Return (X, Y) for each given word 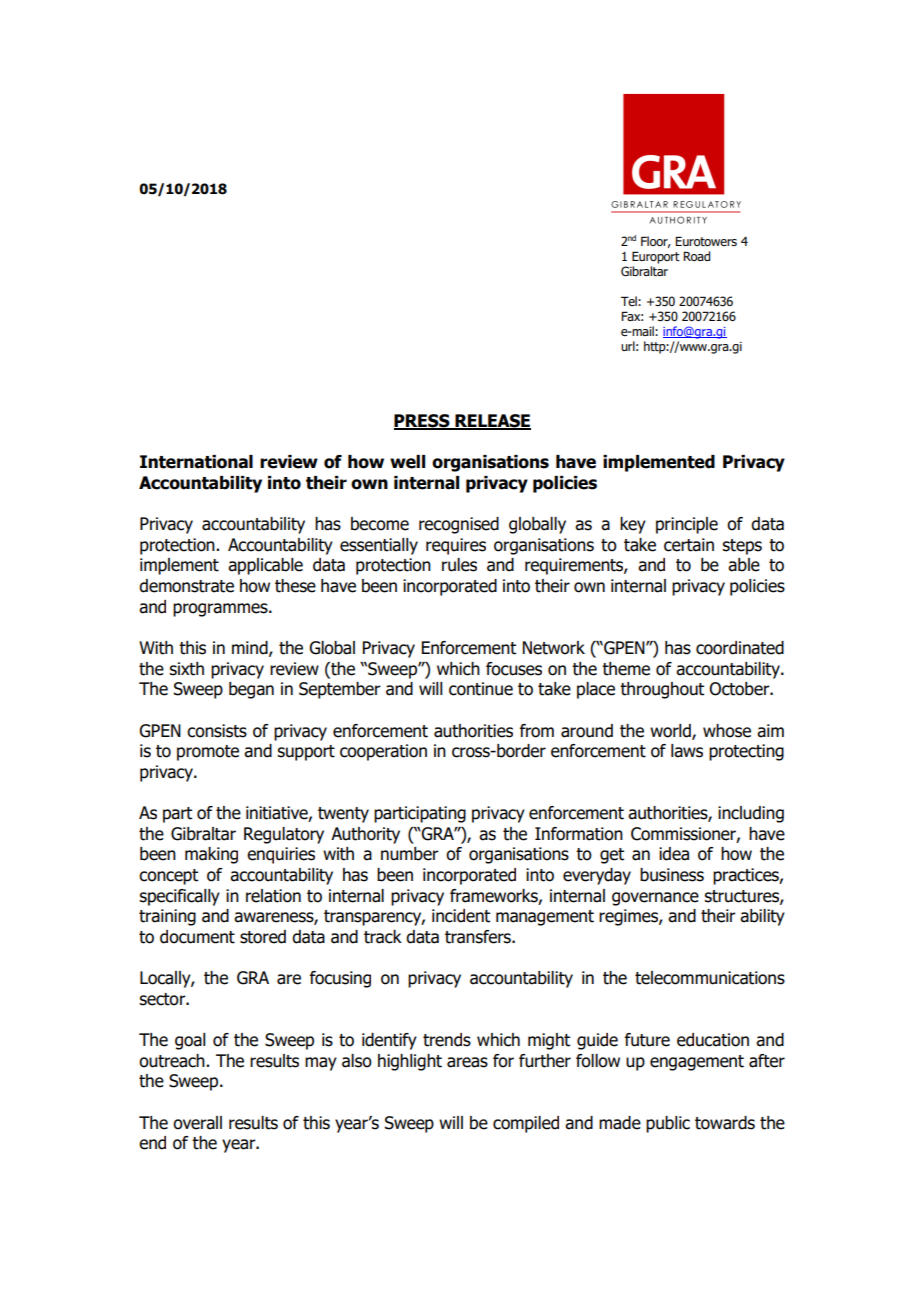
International (196, 462)
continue (481, 689)
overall (197, 1123)
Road (696, 256)
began (251, 690)
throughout (662, 690)
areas (467, 1062)
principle (687, 525)
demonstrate (186, 586)
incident (461, 916)
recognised (459, 525)
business (672, 875)
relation (273, 896)
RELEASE (492, 422)
